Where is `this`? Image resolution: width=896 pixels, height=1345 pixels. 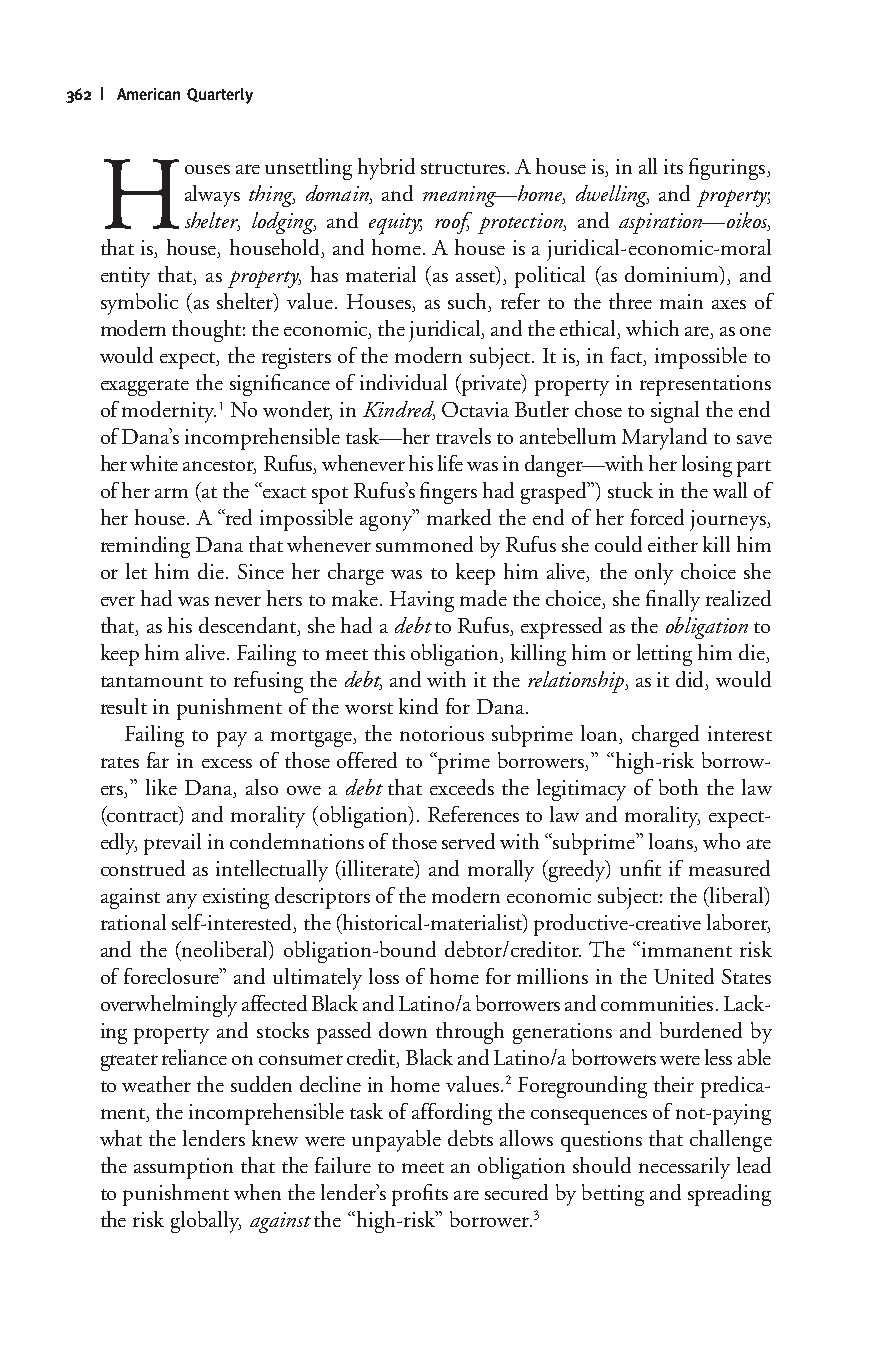 this is located at coordinates (389, 652).
